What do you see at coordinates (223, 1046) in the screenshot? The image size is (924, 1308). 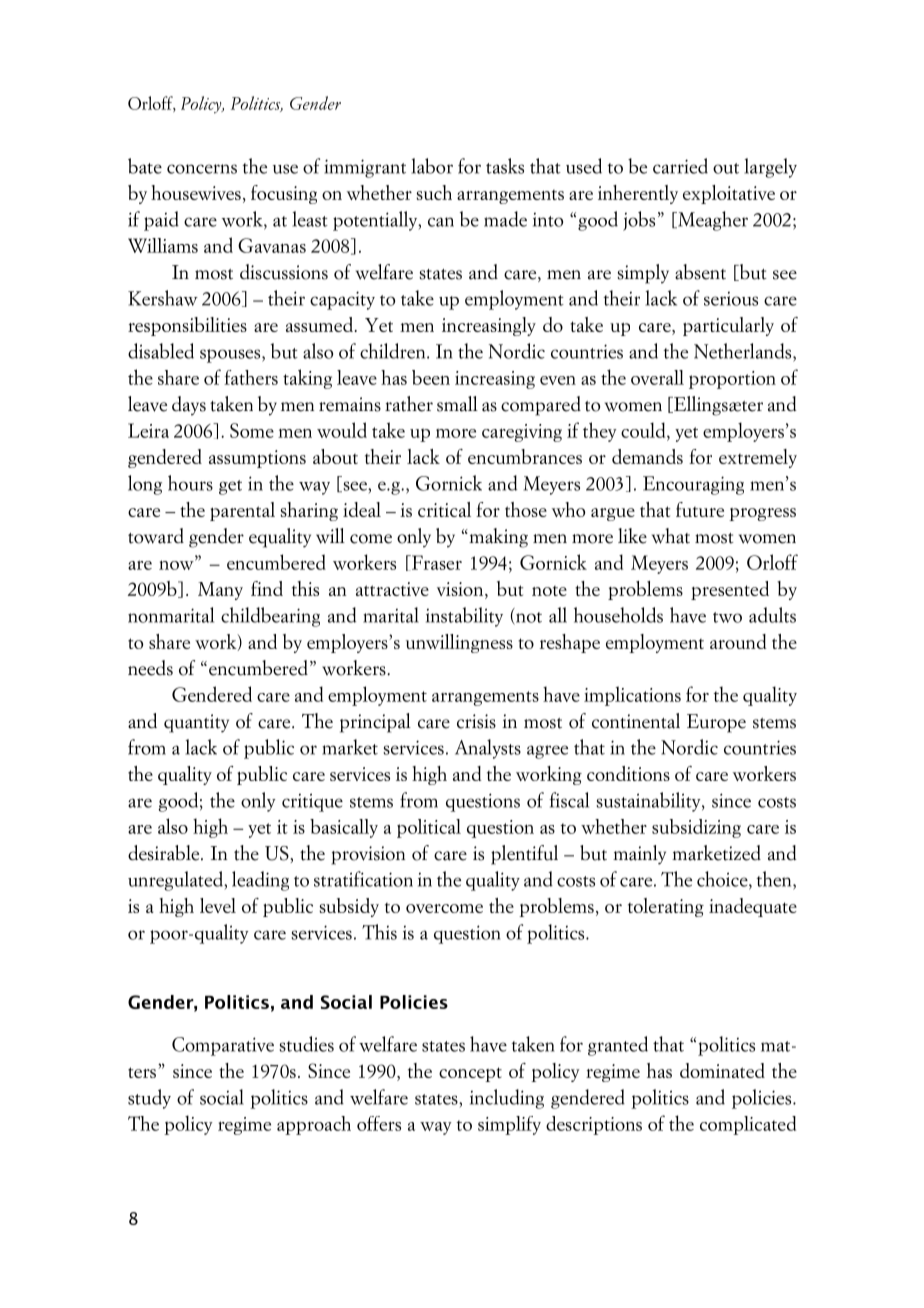 I see `Comparative` at bounding box center [223, 1046].
